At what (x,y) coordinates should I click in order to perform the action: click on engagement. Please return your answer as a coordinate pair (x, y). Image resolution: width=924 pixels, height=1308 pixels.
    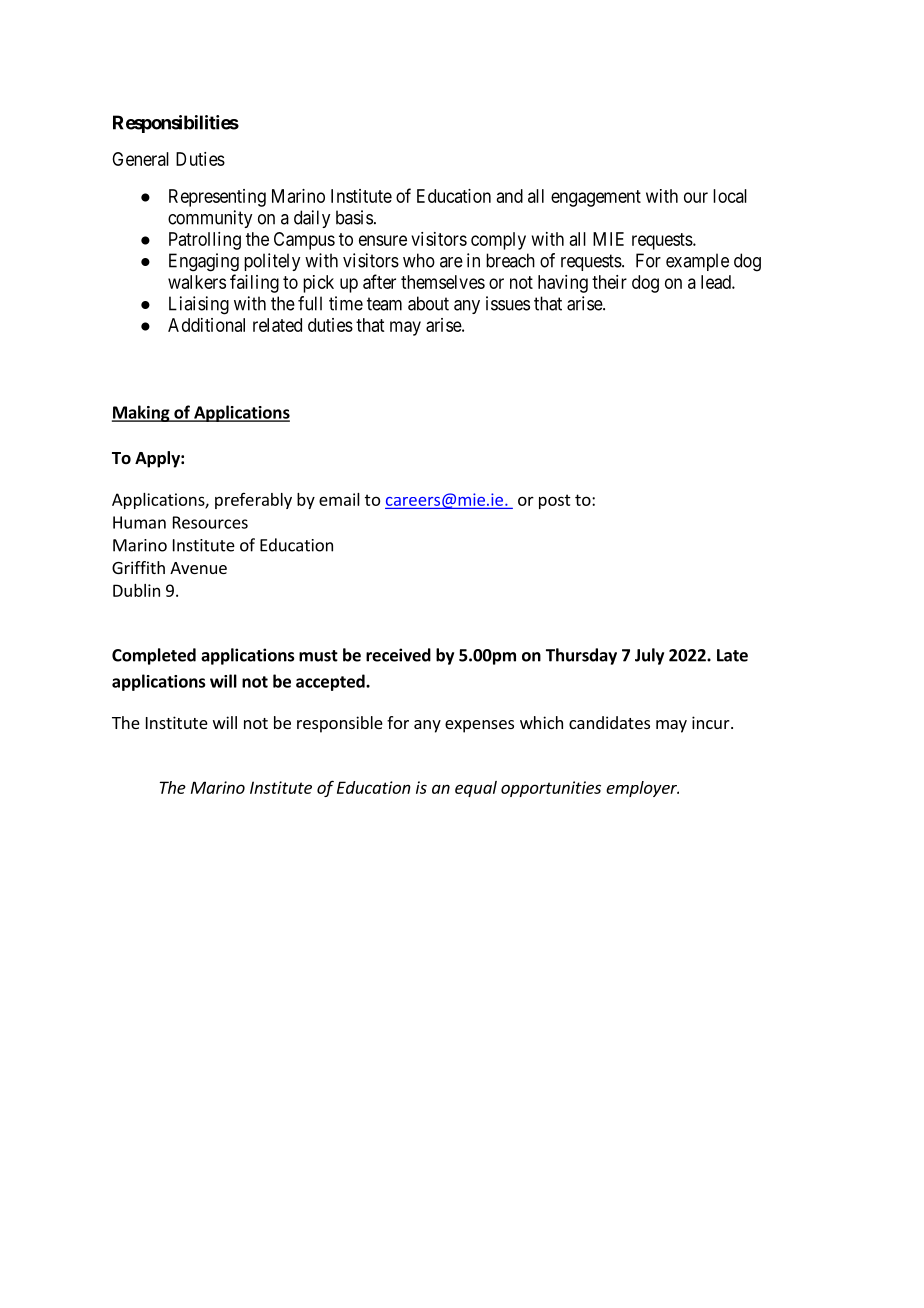
    Looking at the image, I should click on (596, 198).
